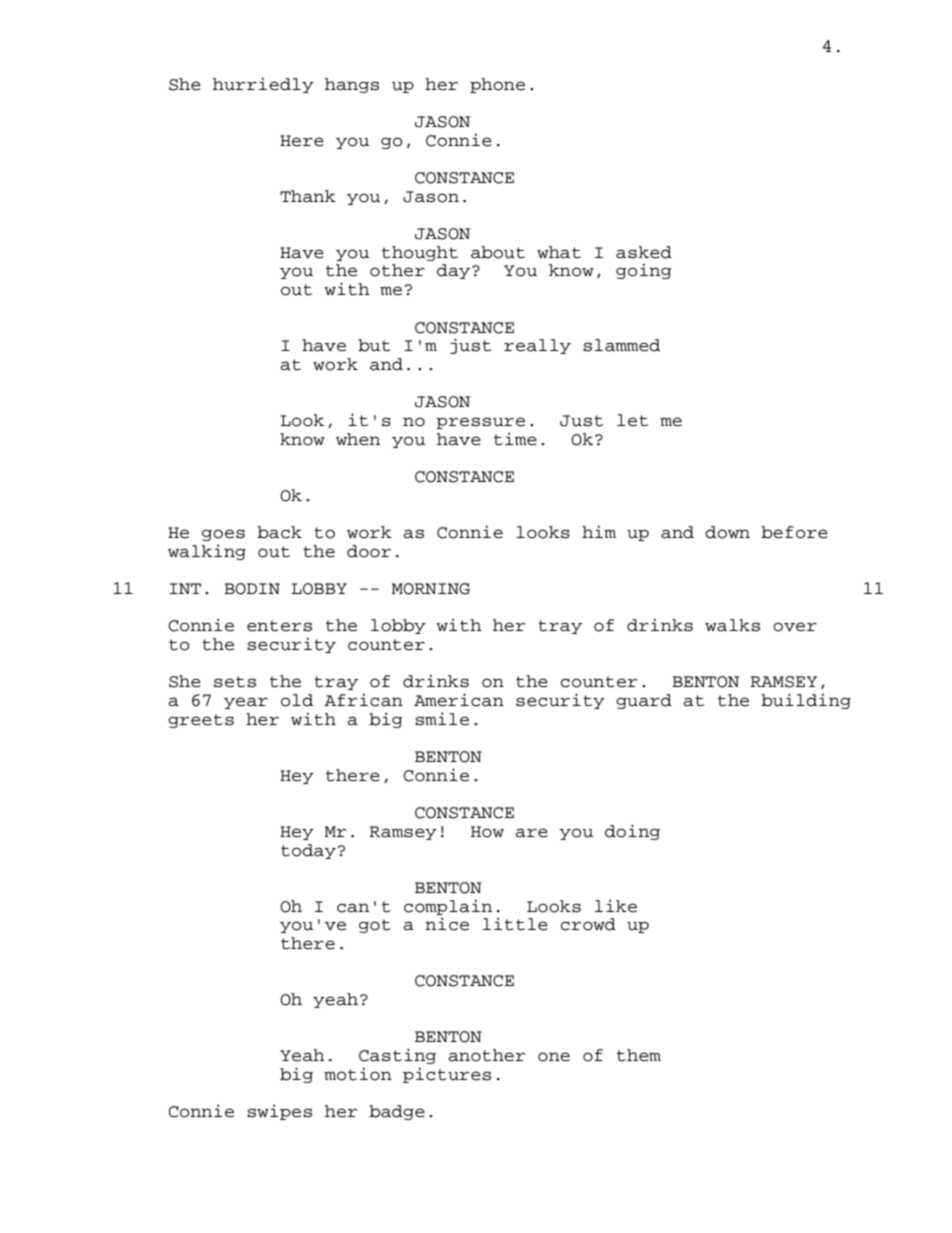  Describe the element at coordinates (732, 625) in the screenshot. I see `walks` at that location.
